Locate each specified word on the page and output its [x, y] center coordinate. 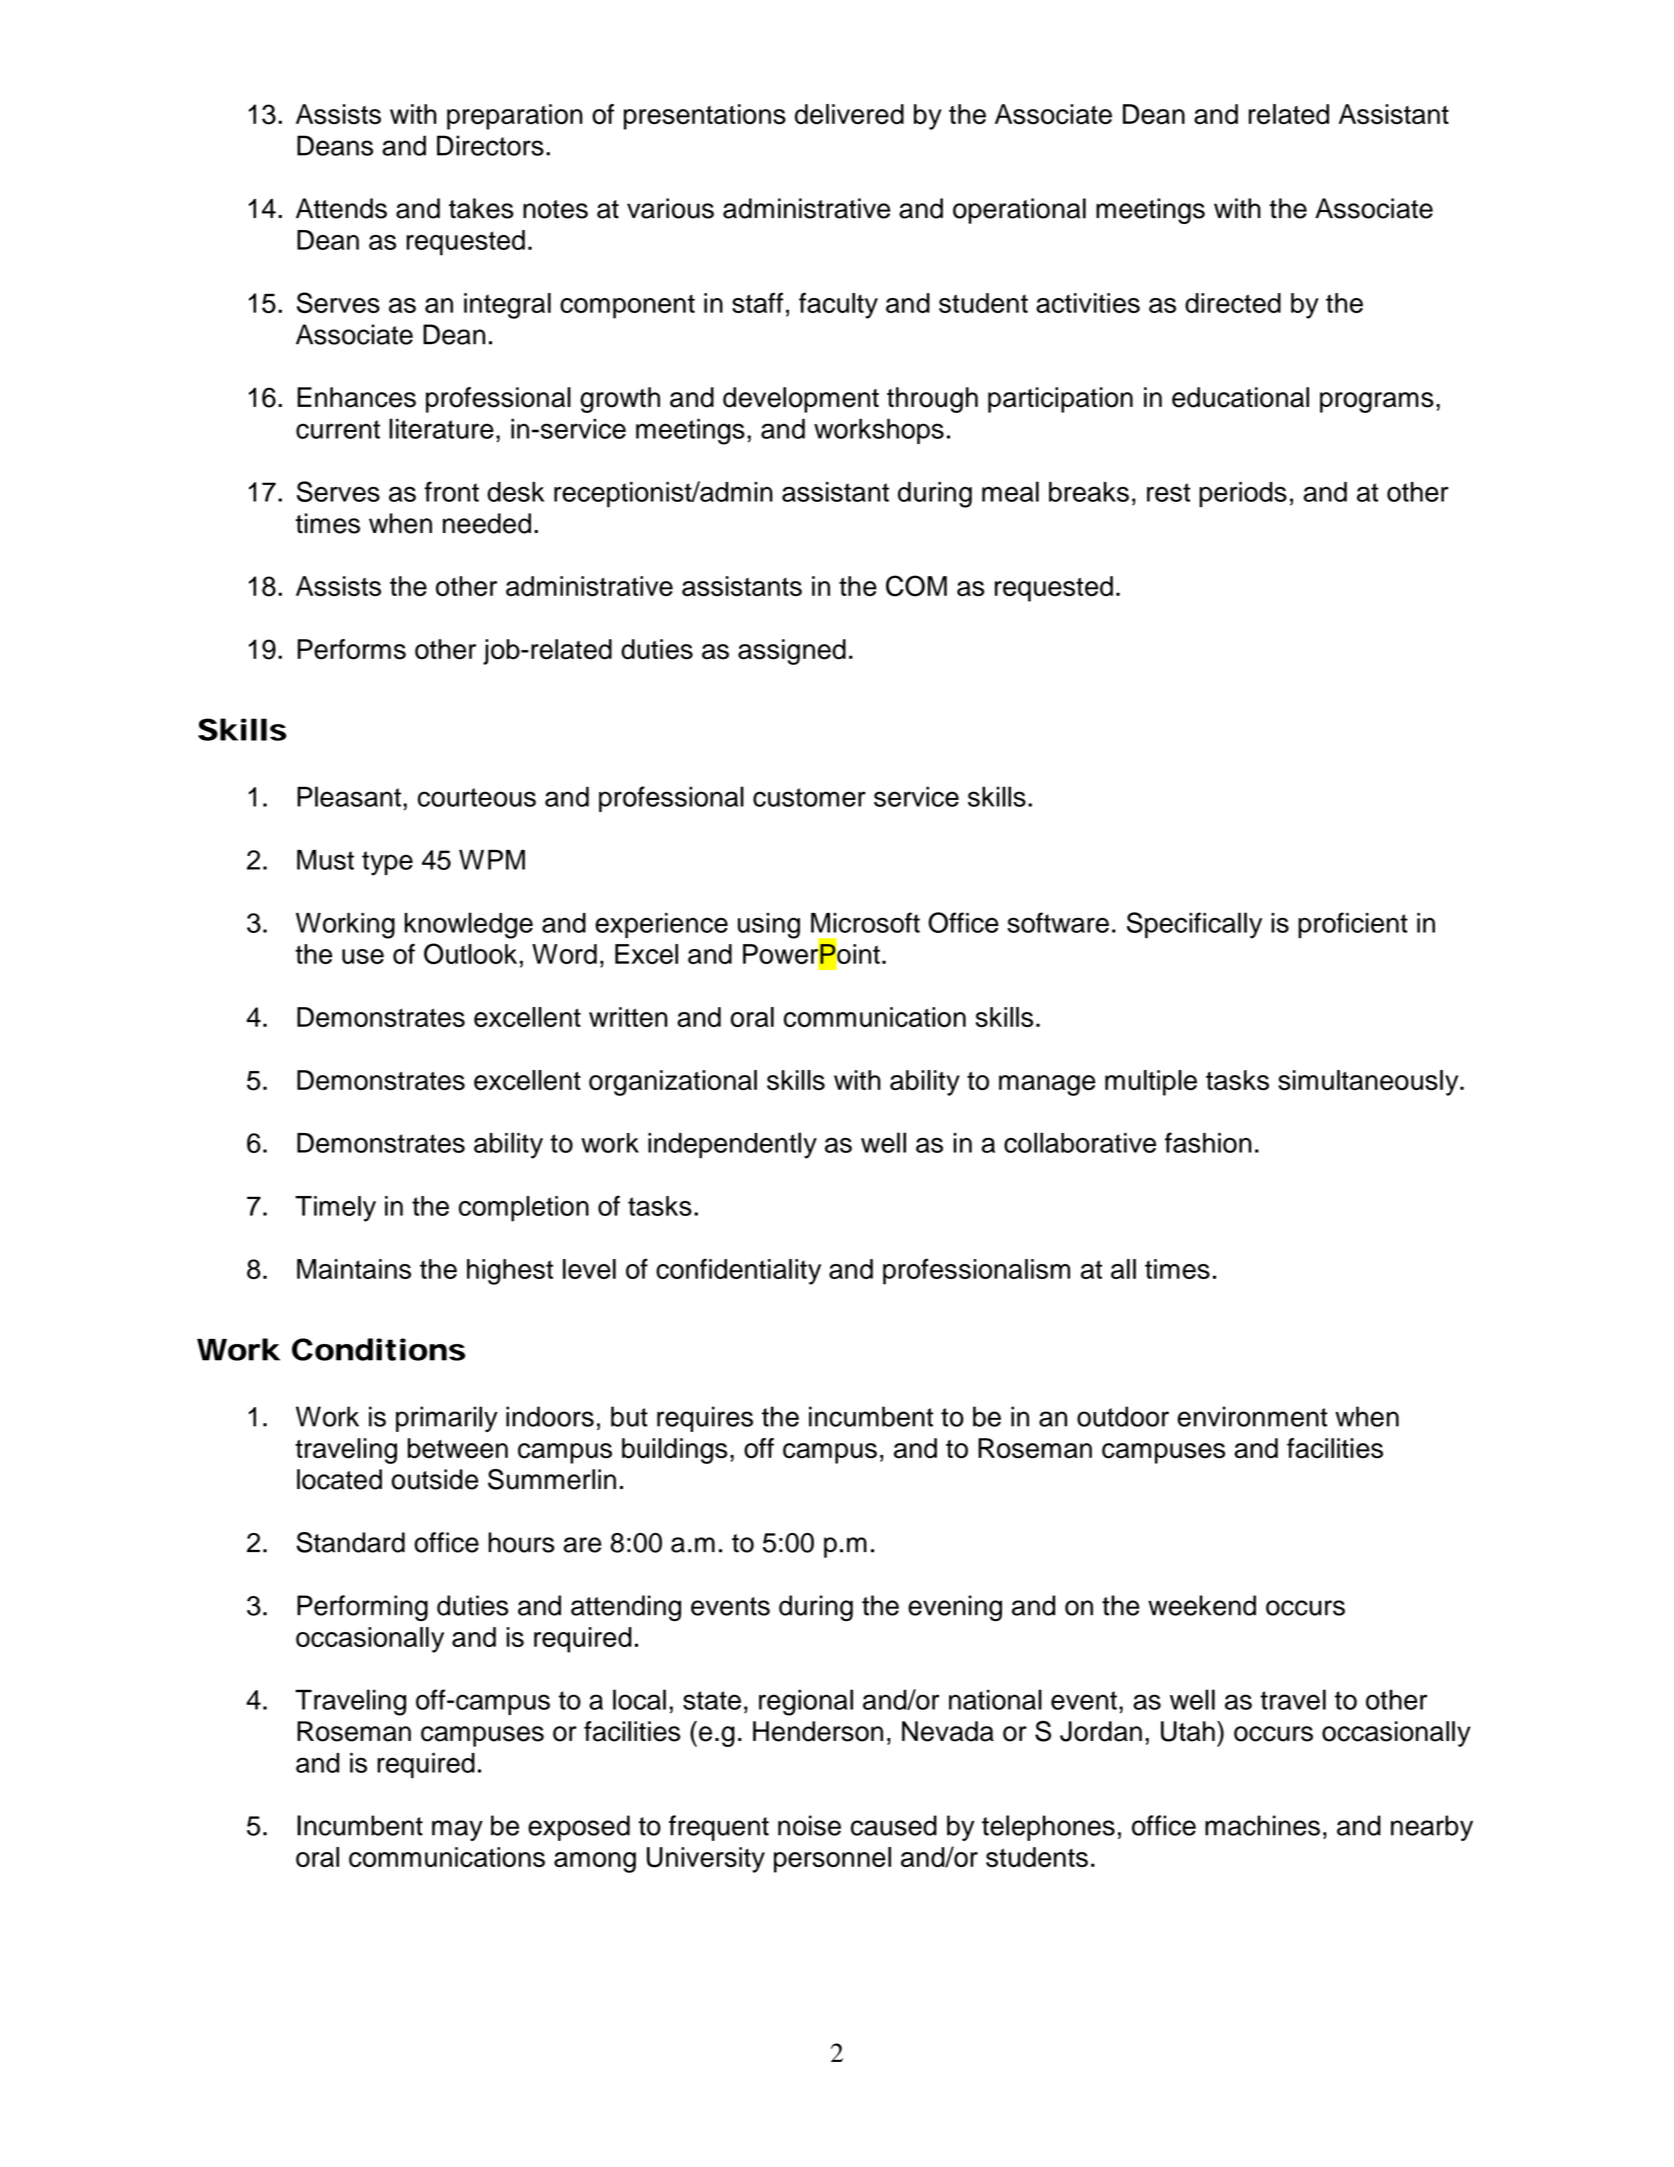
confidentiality [738, 1271]
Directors [490, 145]
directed [1233, 303]
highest [510, 1272]
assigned [792, 652]
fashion [1208, 1142]
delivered [849, 114]
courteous [477, 797]
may [457, 1830]
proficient [1353, 925]
